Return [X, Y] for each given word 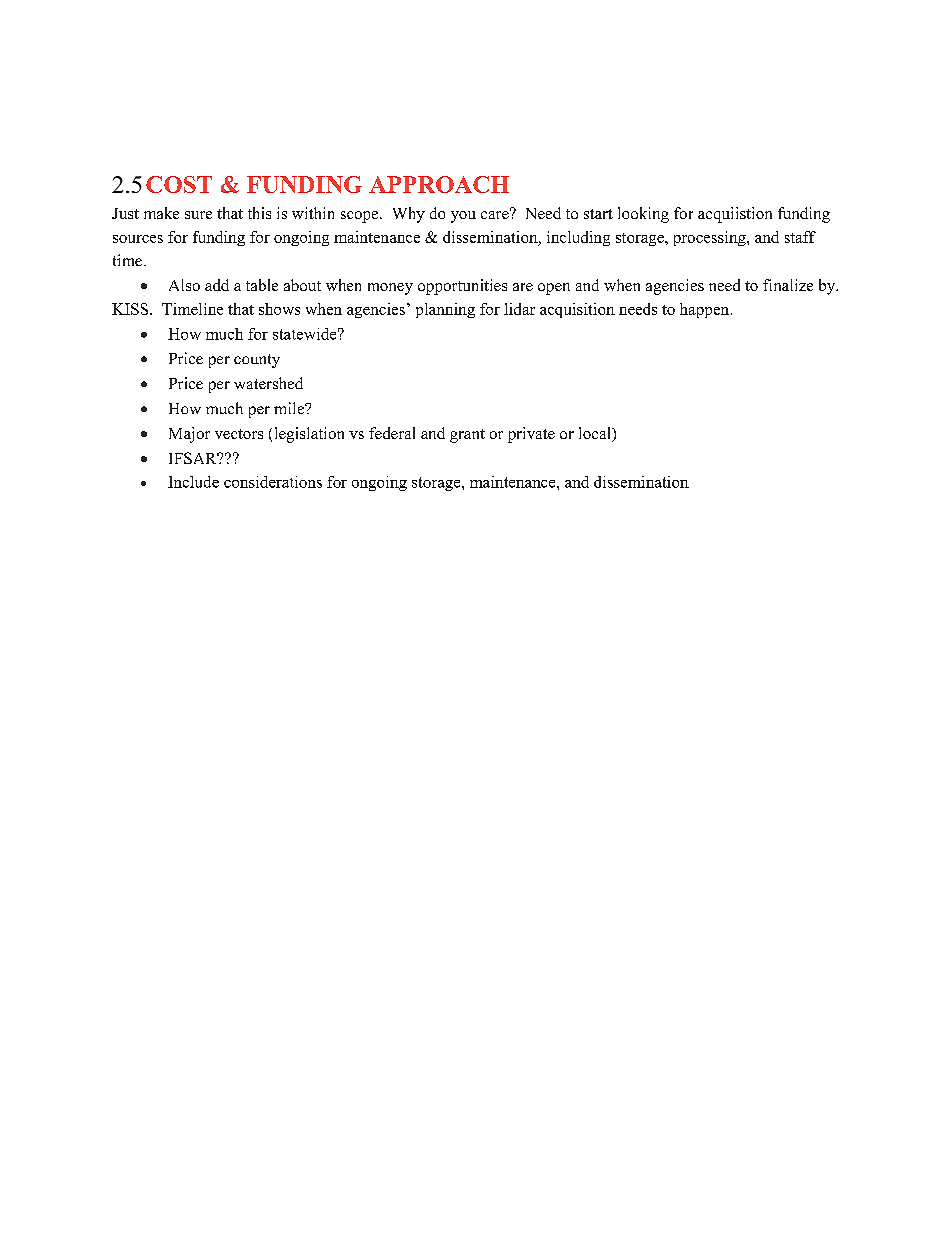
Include [193, 482]
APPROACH [439, 184]
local [596, 434]
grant [467, 436]
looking [643, 215]
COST [179, 184]
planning [445, 310]
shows [279, 309]
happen [706, 310]
